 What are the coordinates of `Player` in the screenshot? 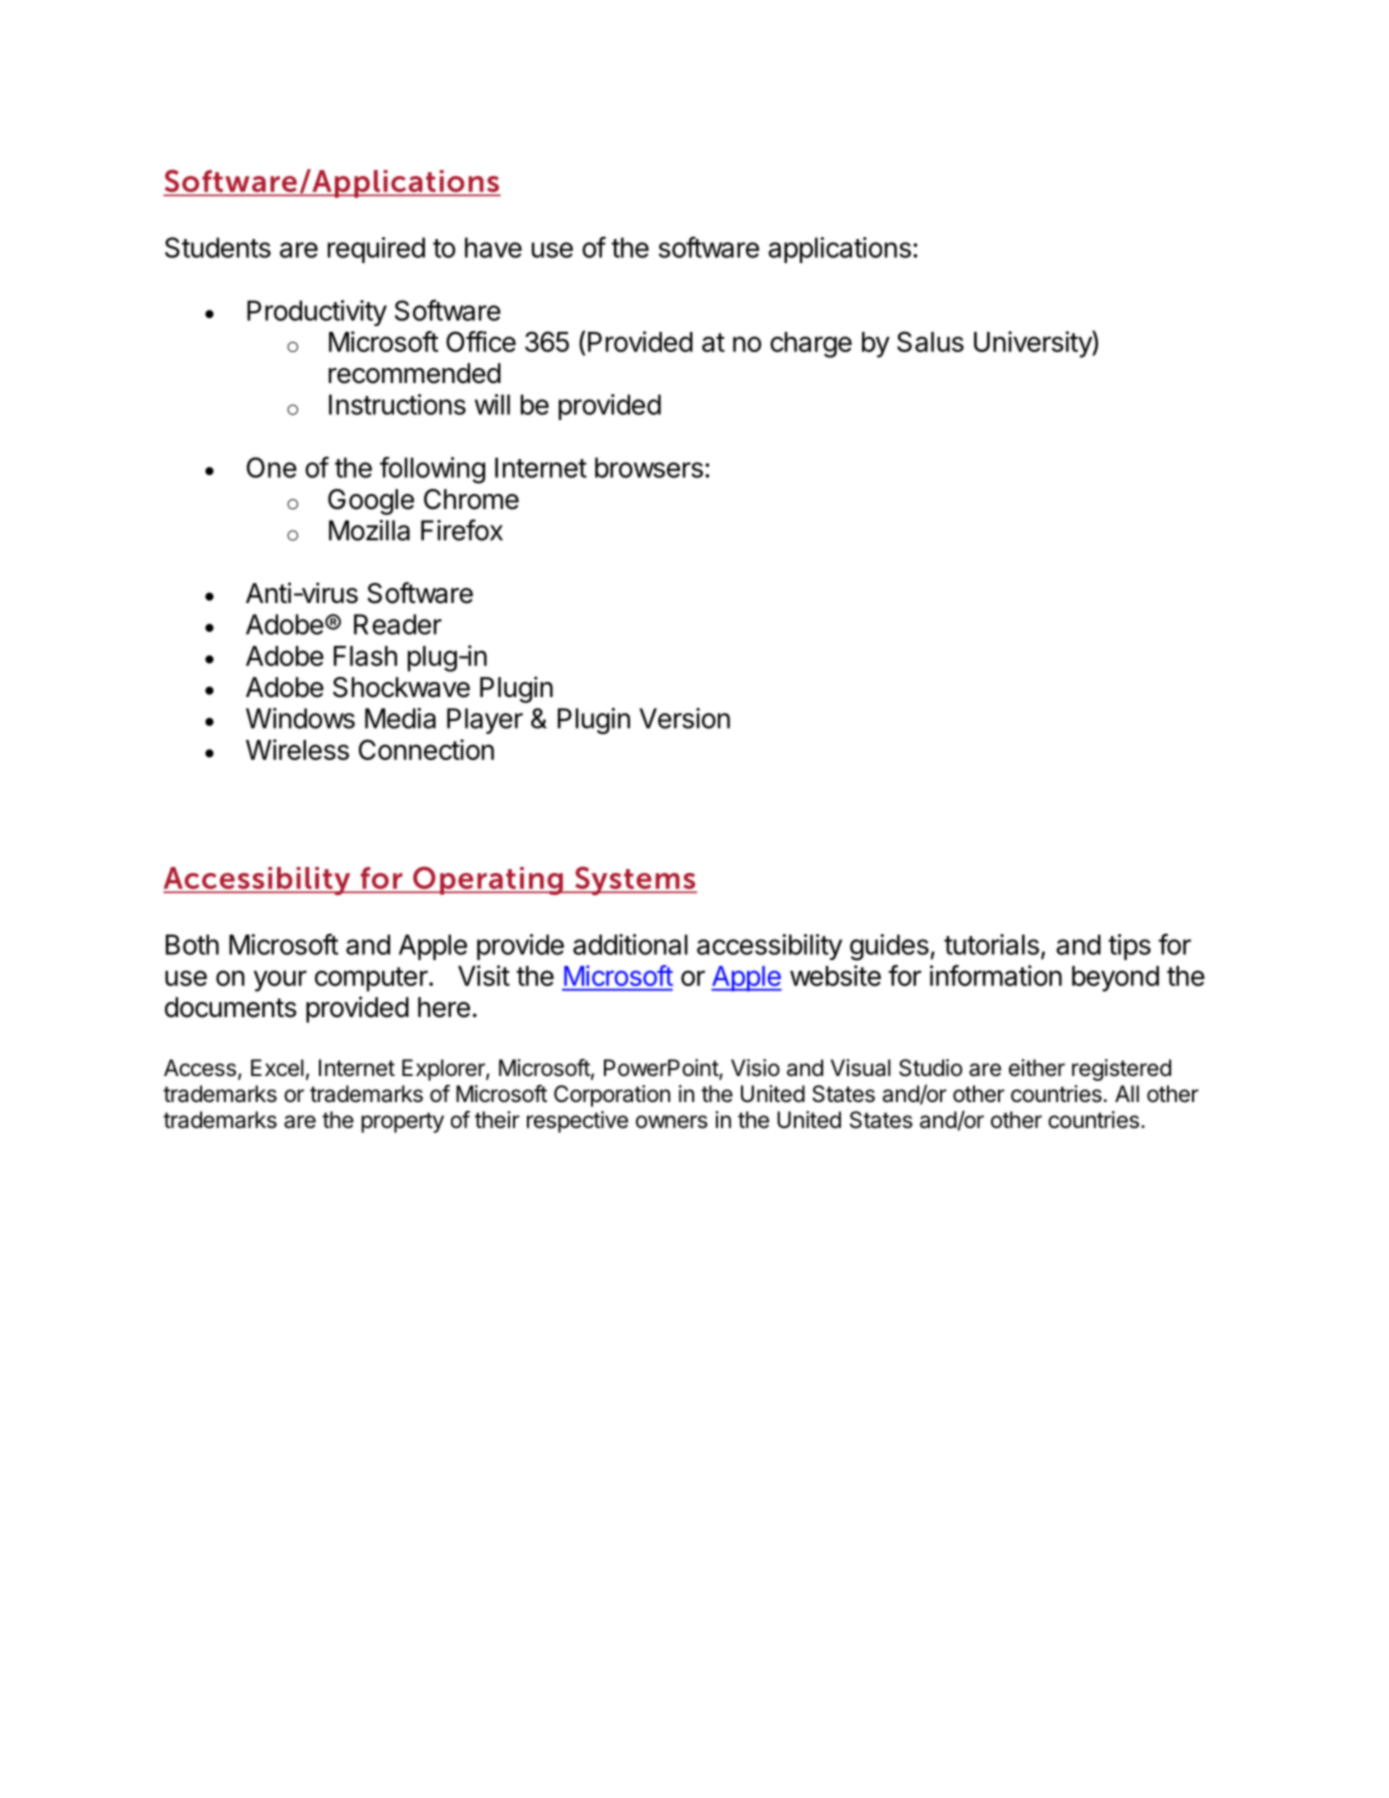 It's located at (485, 721).
